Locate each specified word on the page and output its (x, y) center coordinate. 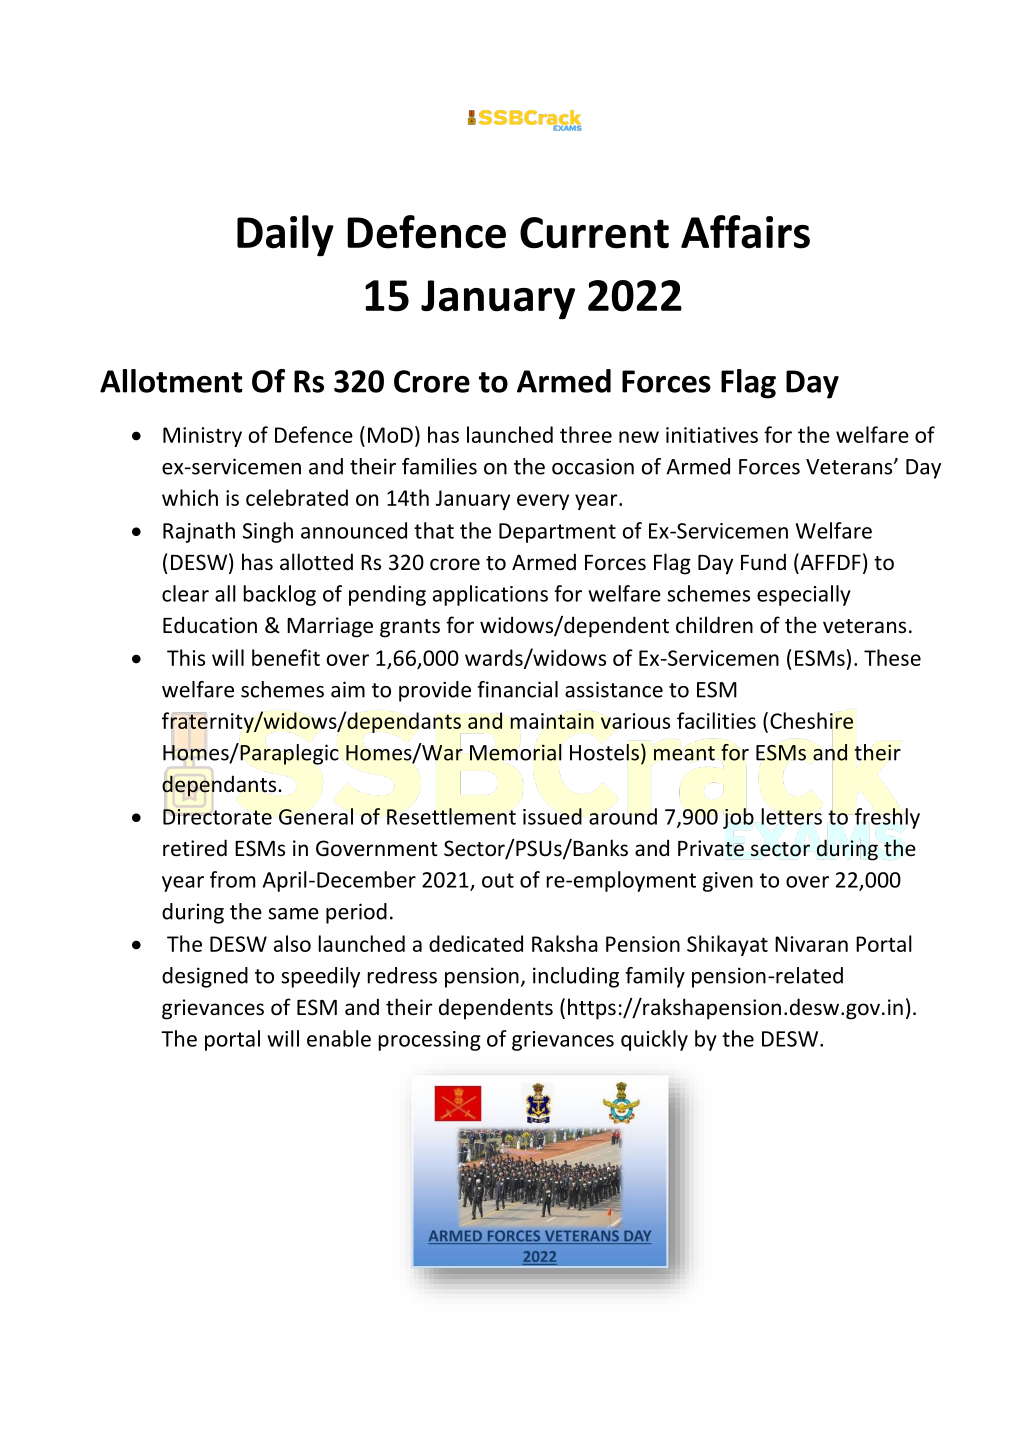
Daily (285, 236)
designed (205, 977)
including (576, 977)
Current (594, 233)
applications (490, 595)
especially (804, 595)
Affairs (745, 232)
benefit (286, 657)
